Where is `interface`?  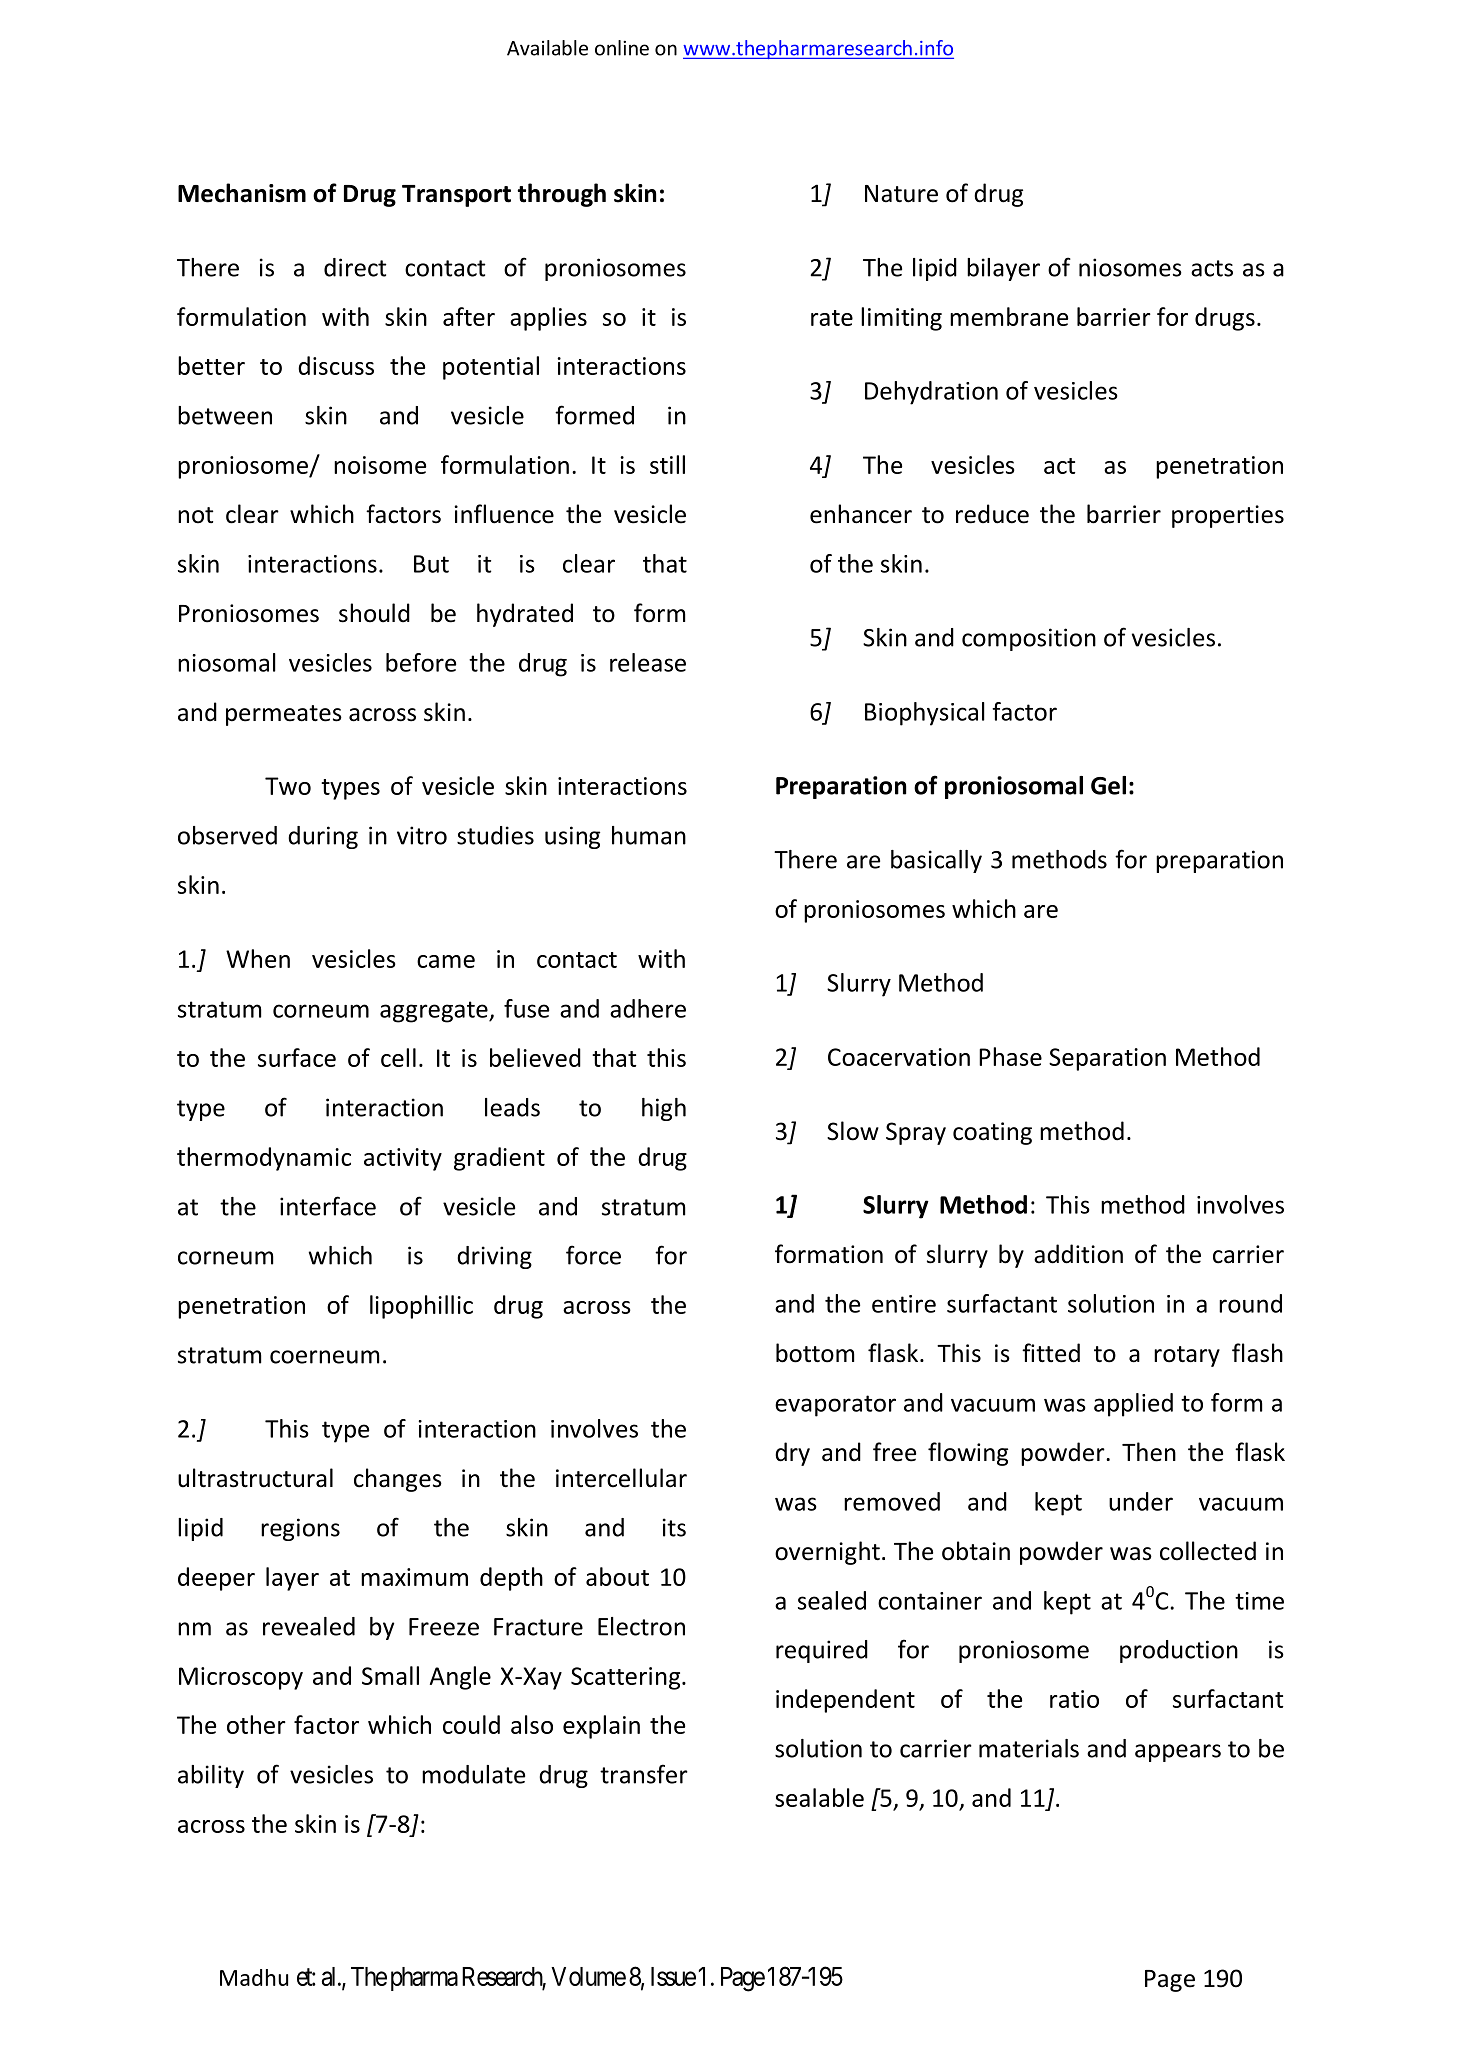 interface is located at coordinates (328, 1206).
